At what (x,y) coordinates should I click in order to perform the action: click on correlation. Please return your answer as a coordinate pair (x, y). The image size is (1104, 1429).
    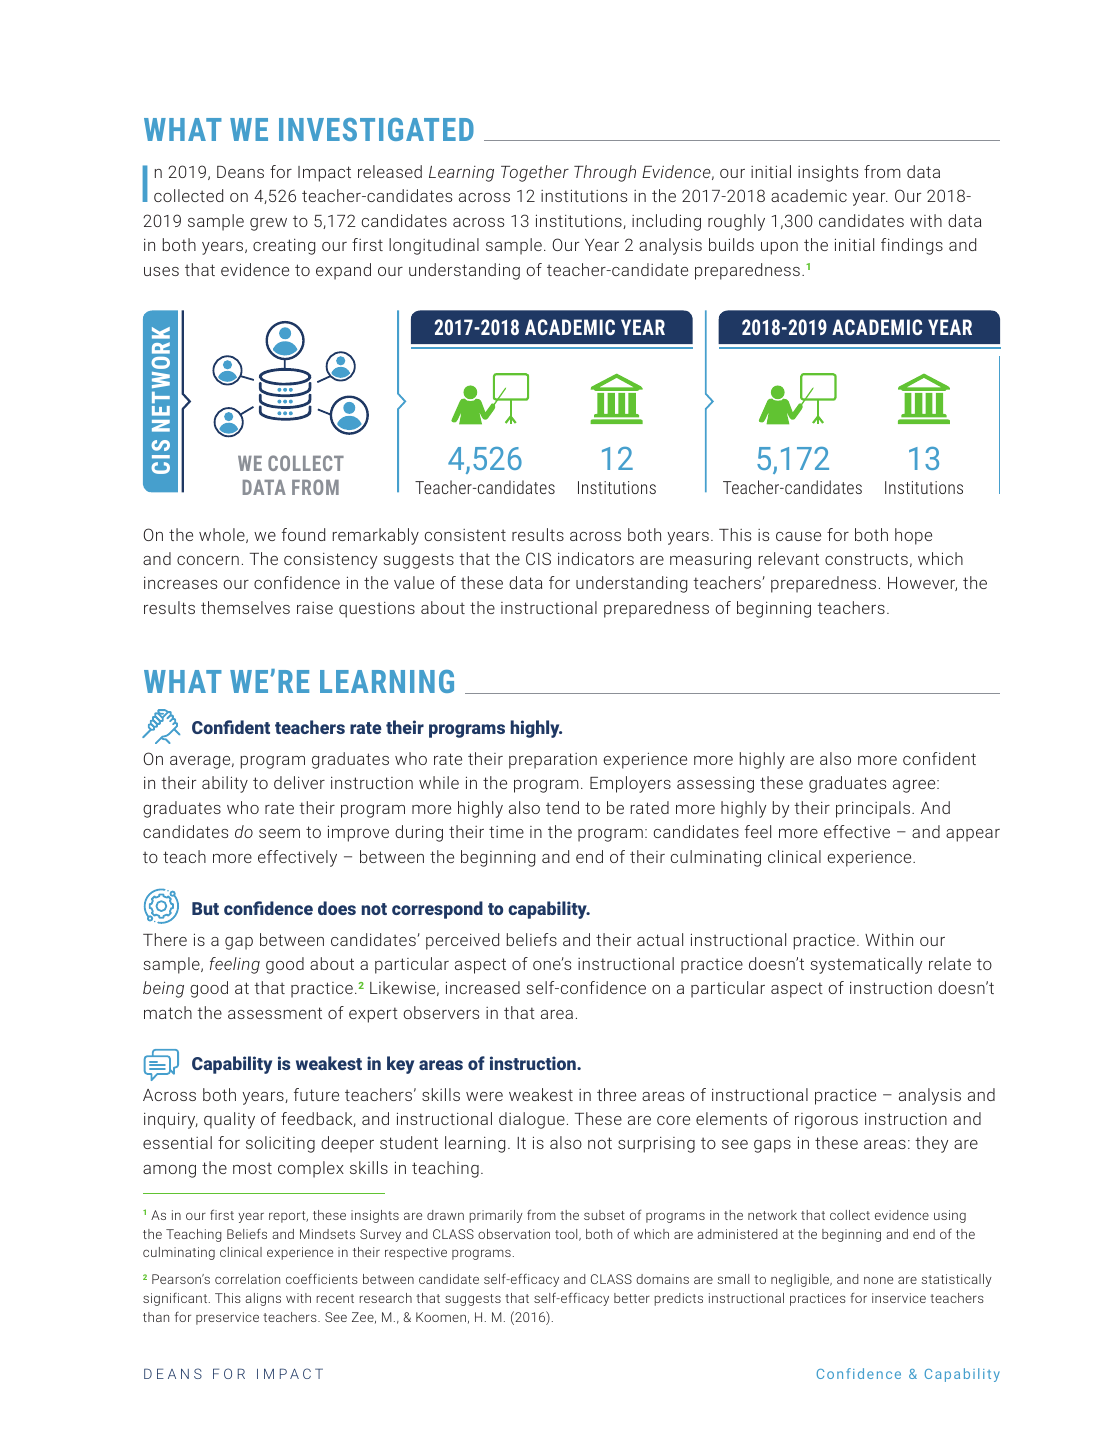
    Looking at the image, I should click on (247, 1279).
